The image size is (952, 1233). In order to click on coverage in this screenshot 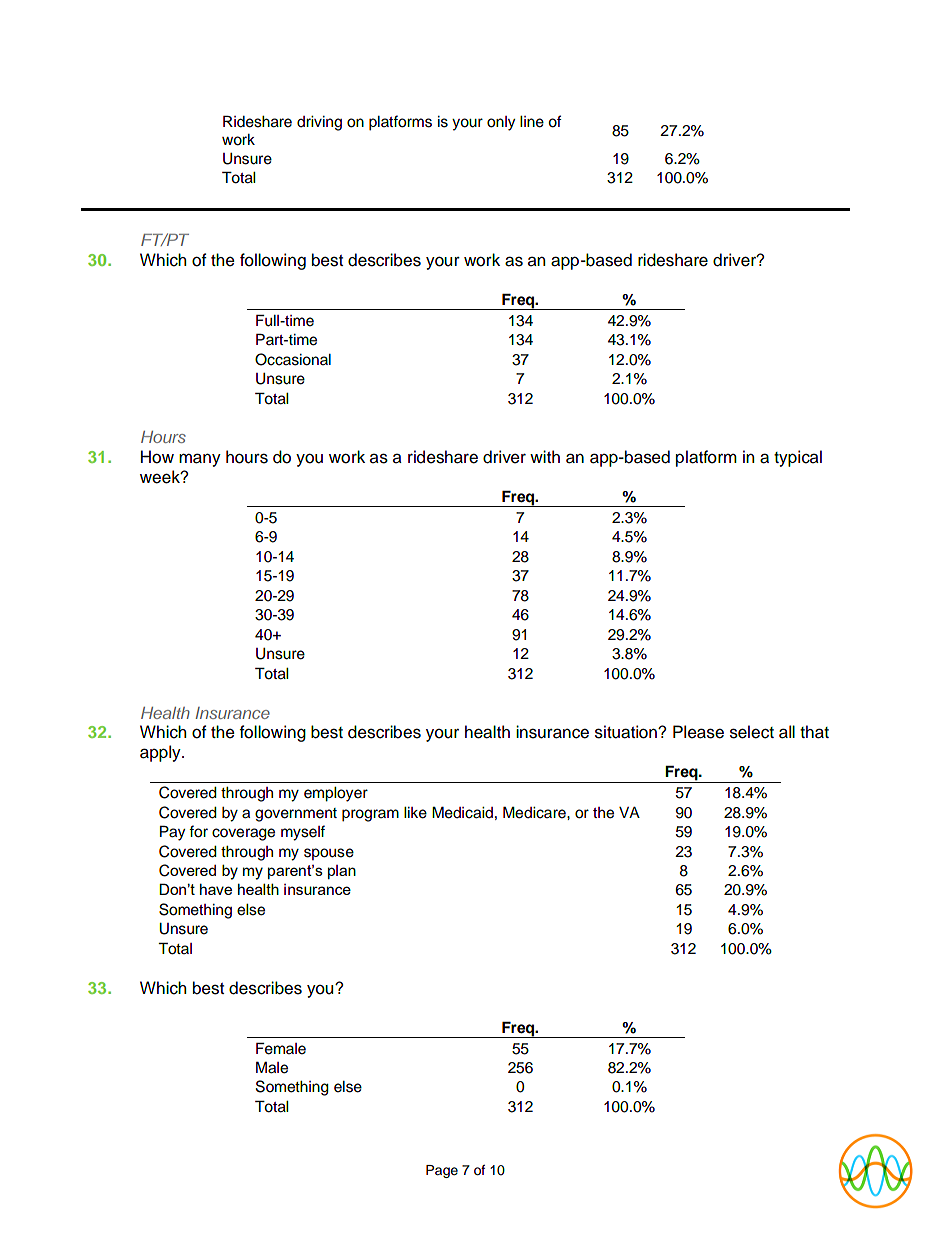, I will do `click(243, 834)`.
